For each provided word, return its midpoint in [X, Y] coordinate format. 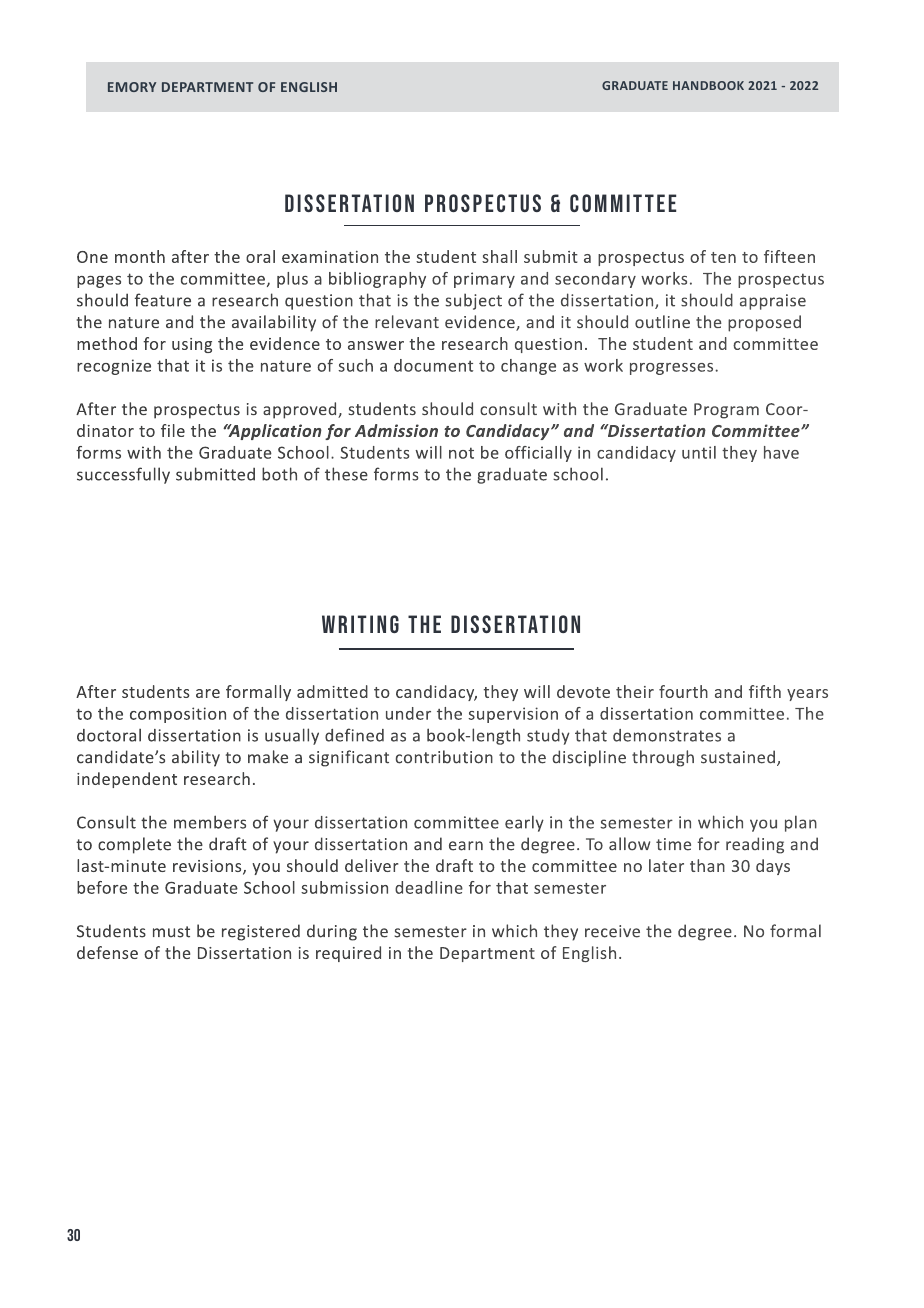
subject [473, 301]
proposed [764, 323]
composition [178, 715]
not [461, 453]
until [699, 452]
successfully [123, 475]
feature [163, 300]
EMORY [132, 87]
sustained [738, 757]
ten [723, 257]
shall [499, 256]
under [408, 713]
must [171, 932]
